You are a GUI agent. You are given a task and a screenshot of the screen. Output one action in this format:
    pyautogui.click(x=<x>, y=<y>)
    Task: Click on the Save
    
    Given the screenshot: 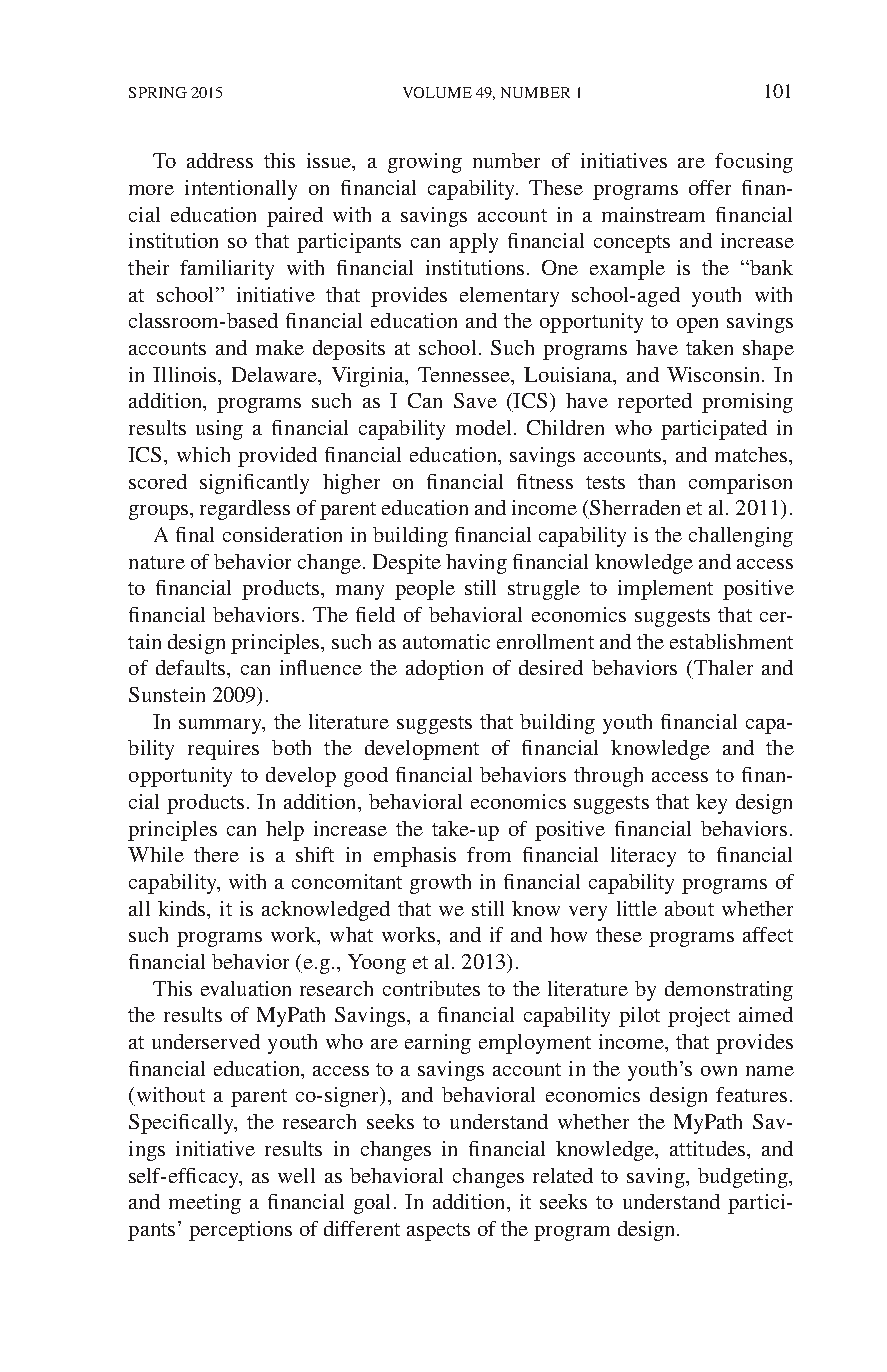 What is the action you would take?
    pyautogui.click(x=475, y=400)
